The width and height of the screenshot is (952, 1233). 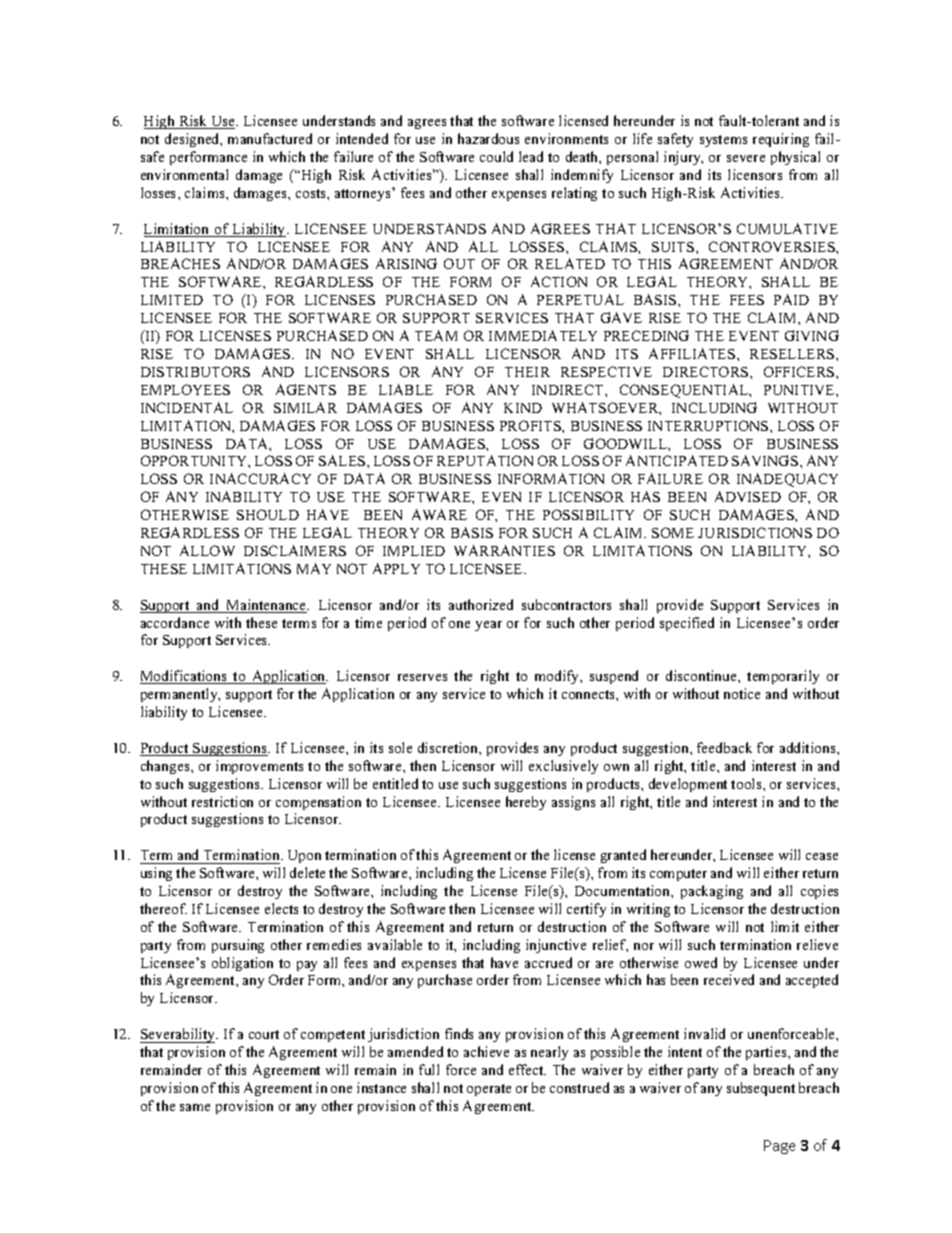 I want to click on same, so click(x=195, y=1107).
